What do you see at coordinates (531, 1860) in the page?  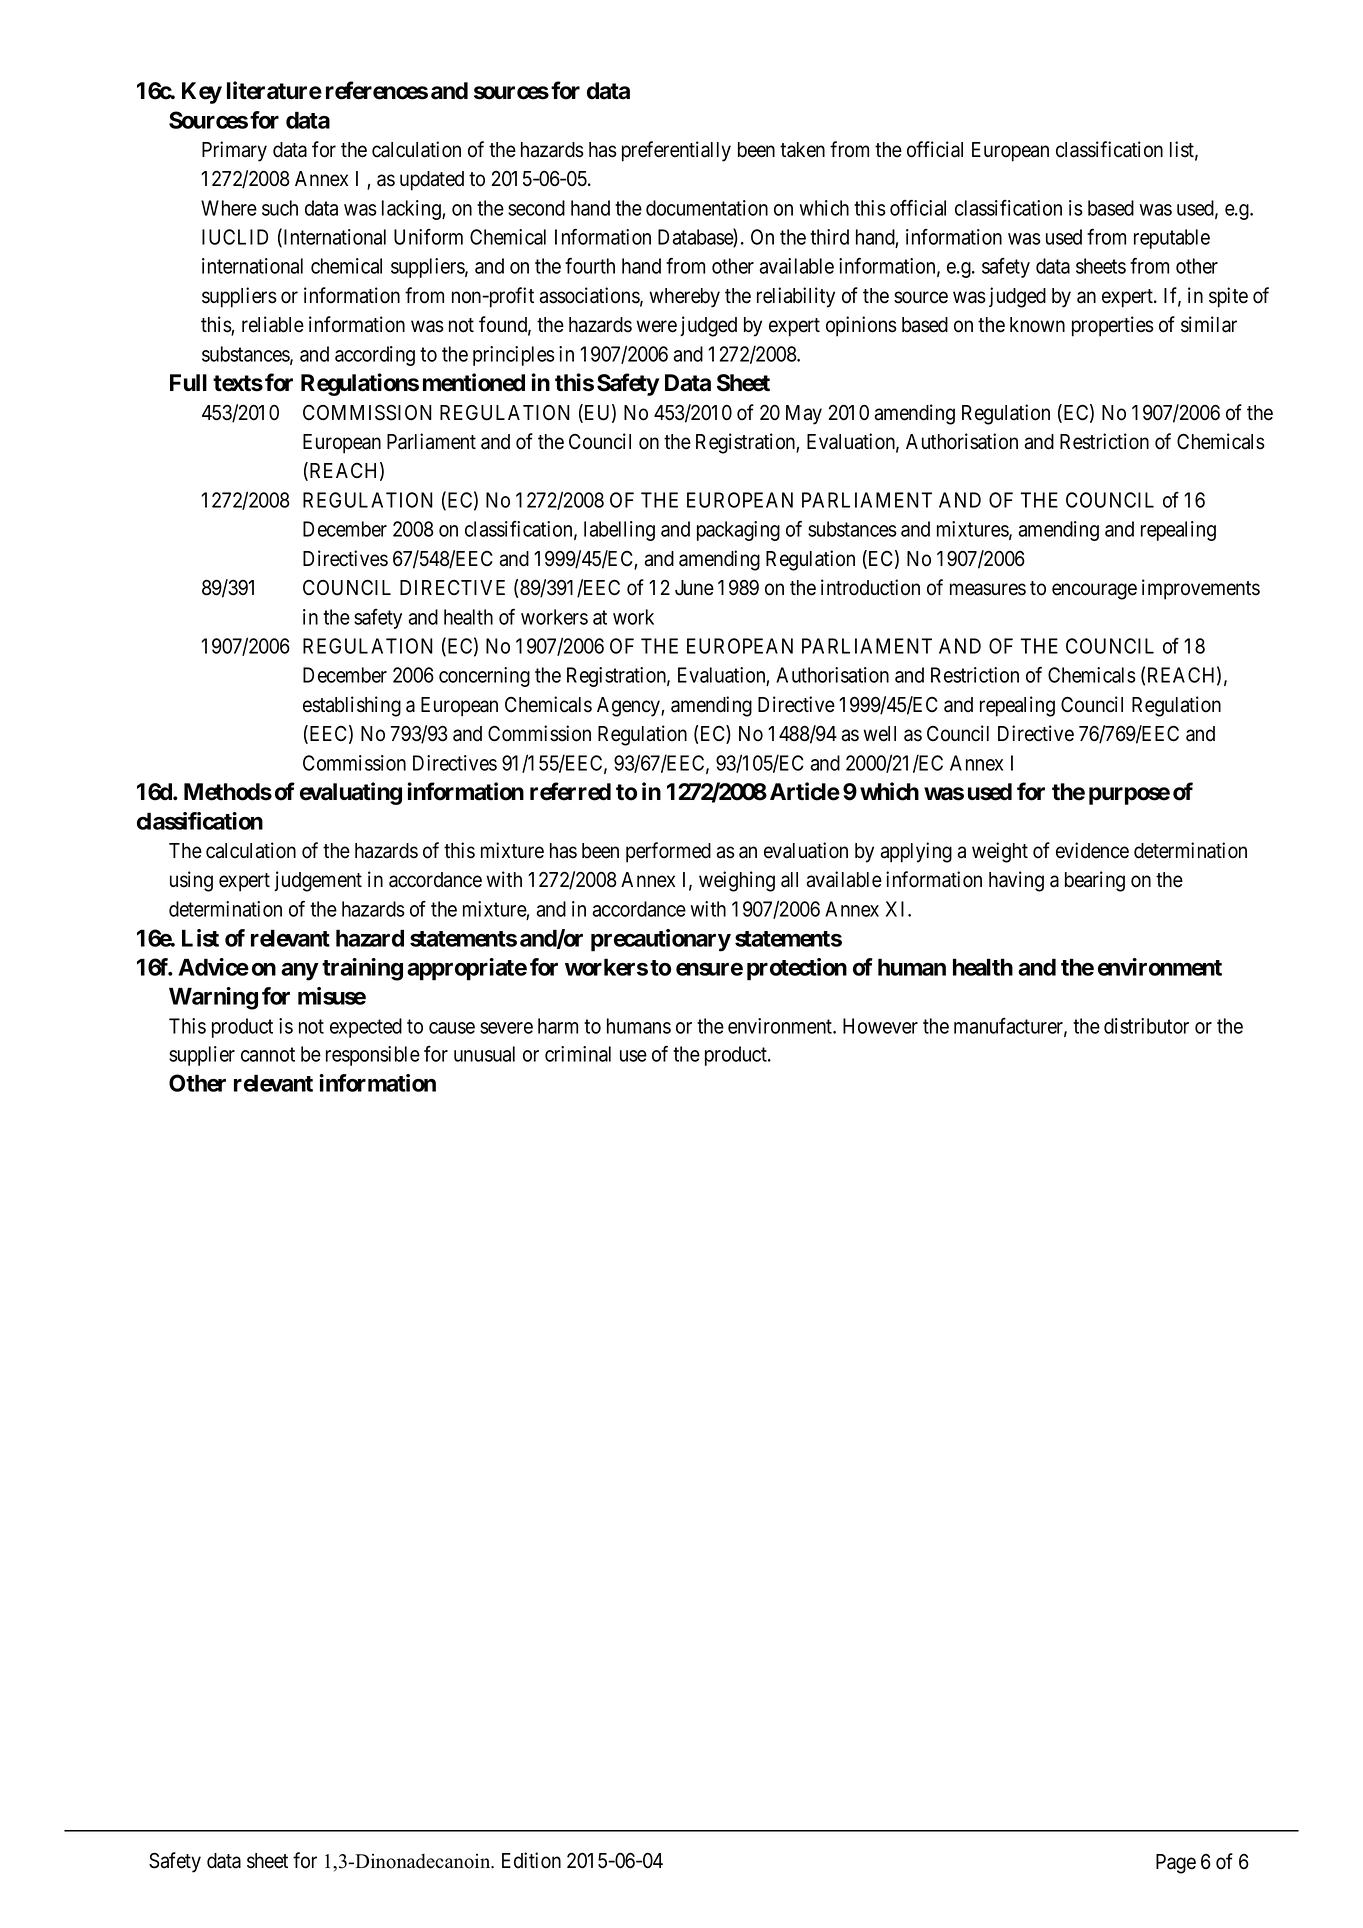 I see `Edition` at bounding box center [531, 1860].
